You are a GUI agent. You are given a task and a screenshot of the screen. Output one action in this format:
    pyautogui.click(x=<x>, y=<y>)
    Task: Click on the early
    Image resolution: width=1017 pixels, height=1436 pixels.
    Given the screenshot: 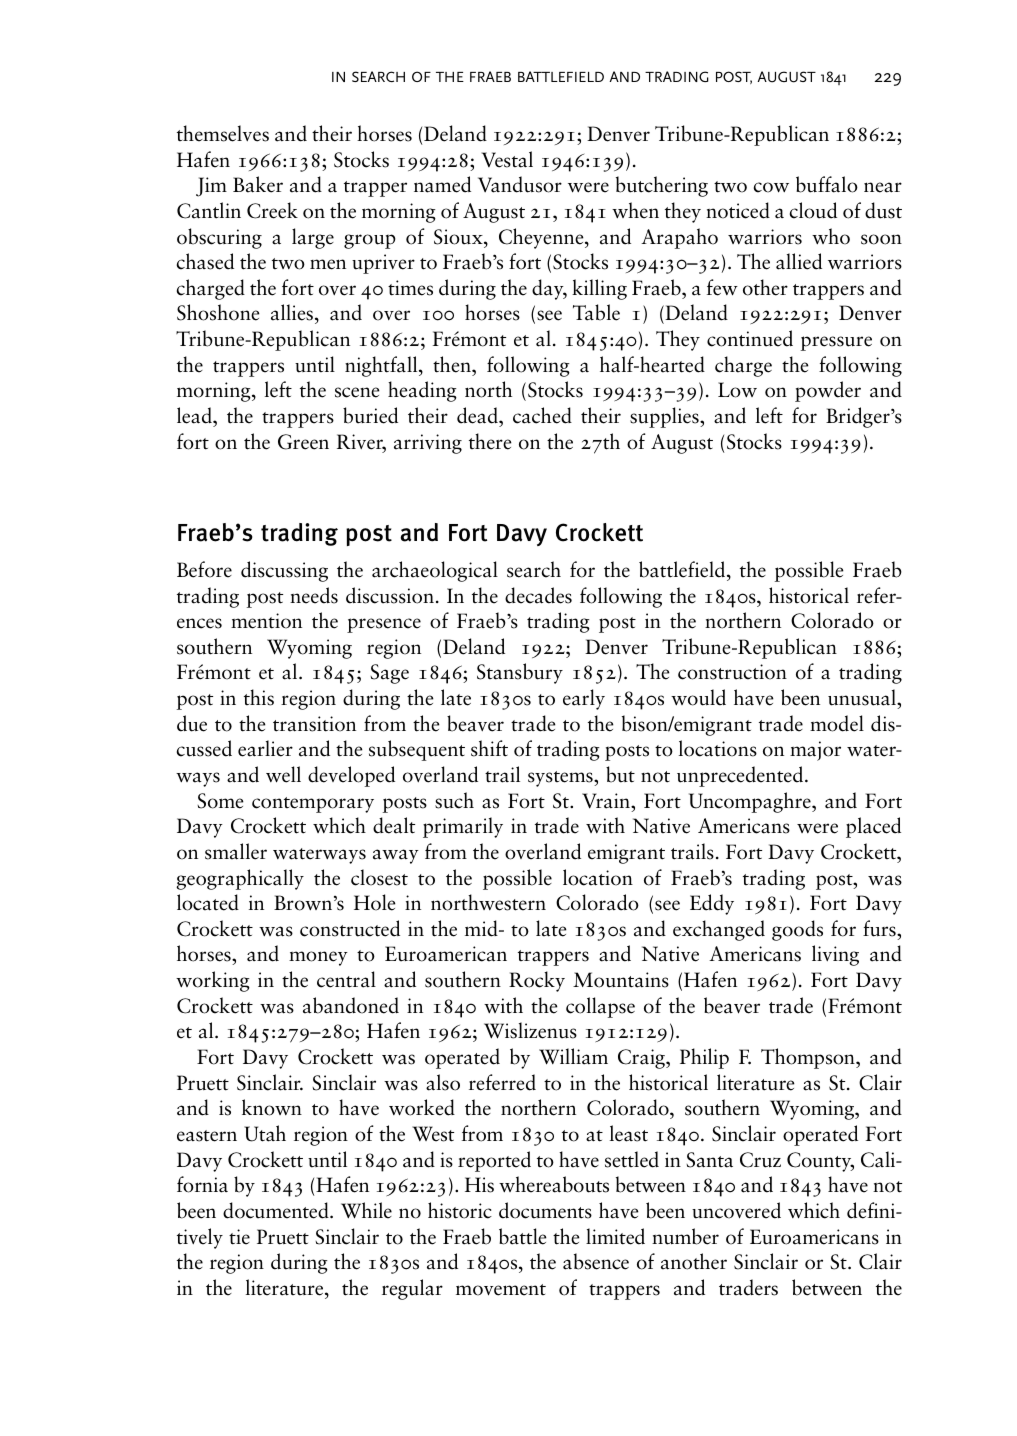 What is the action you would take?
    pyautogui.click(x=584, y=699)
